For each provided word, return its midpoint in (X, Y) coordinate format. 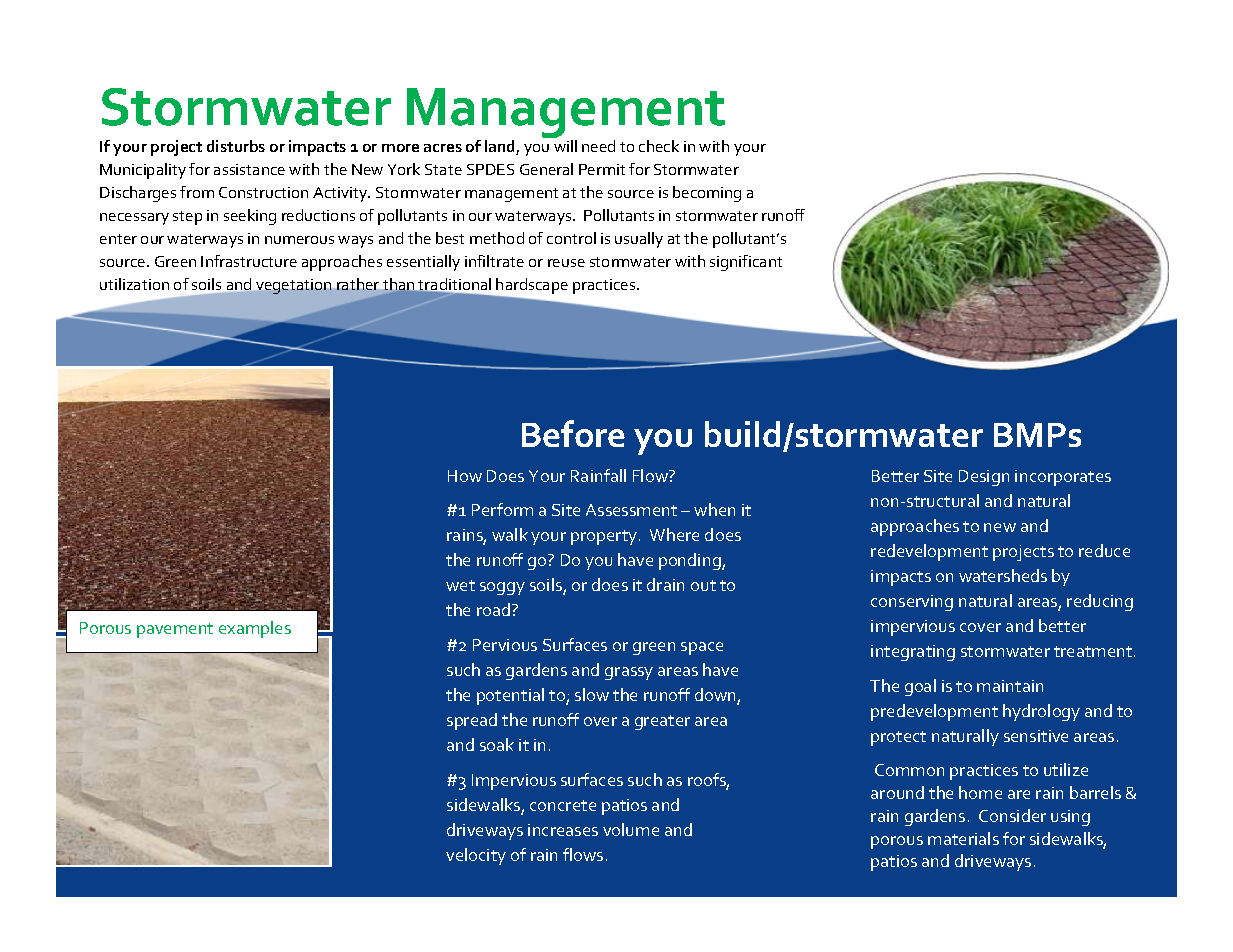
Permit (602, 169)
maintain (1010, 686)
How (465, 476)
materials (963, 838)
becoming (707, 194)
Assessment (631, 510)
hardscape (531, 287)
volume (631, 829)
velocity (476, 856)
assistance (249, 169)
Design (984, 478)
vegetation (293, 286)
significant (746, 263)
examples (255, 629)
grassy (629, 673)
